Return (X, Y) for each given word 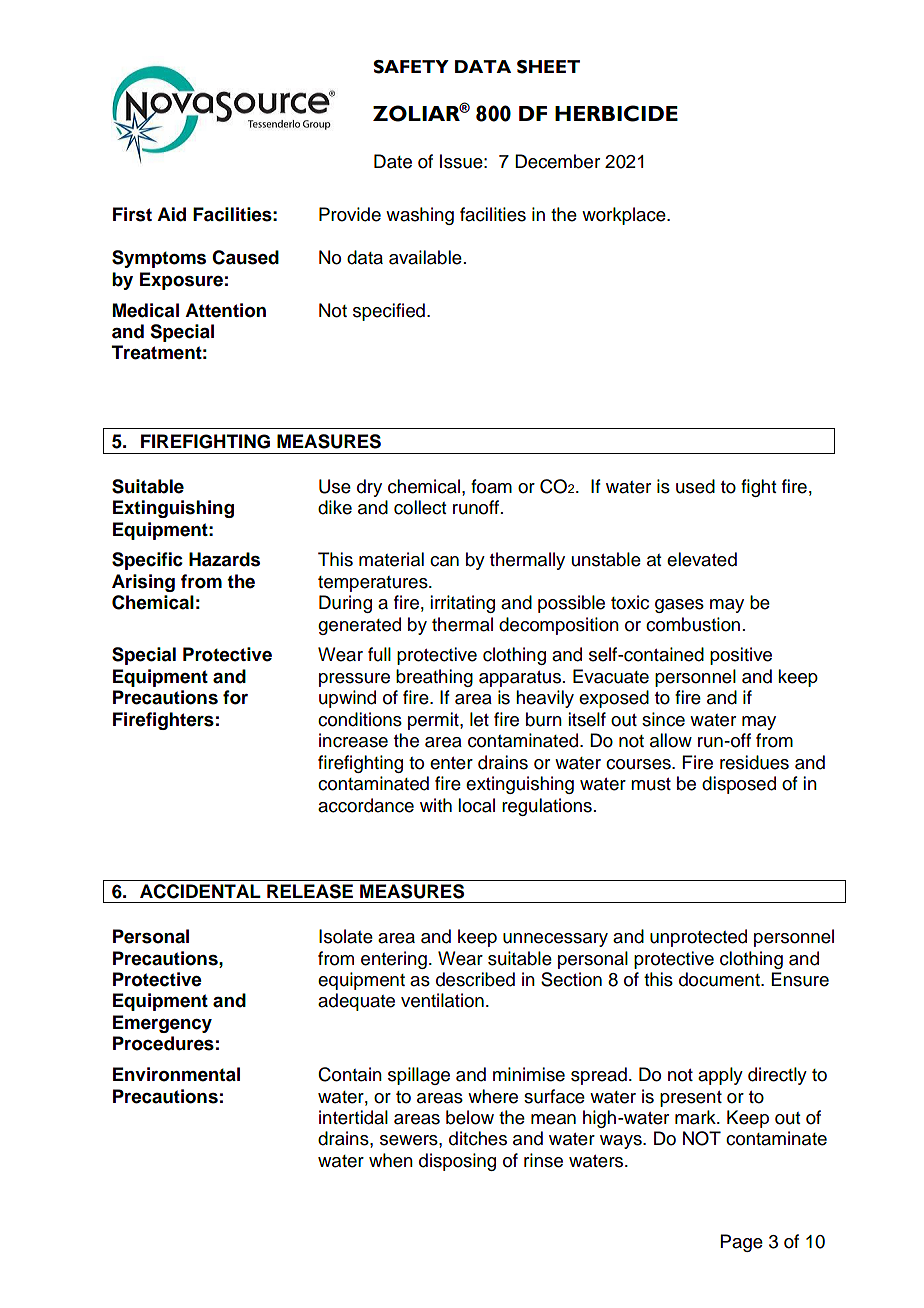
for (235, 697)
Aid (171, 214)
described (475, 979)
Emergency (162, 1024)
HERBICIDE (616, 113)
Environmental (176, 1074)
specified (389, 312)
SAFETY (411, 67)
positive (741, 656)
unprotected (698, 938)
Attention (225, 310)
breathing (434, 678)
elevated (702, 559)
